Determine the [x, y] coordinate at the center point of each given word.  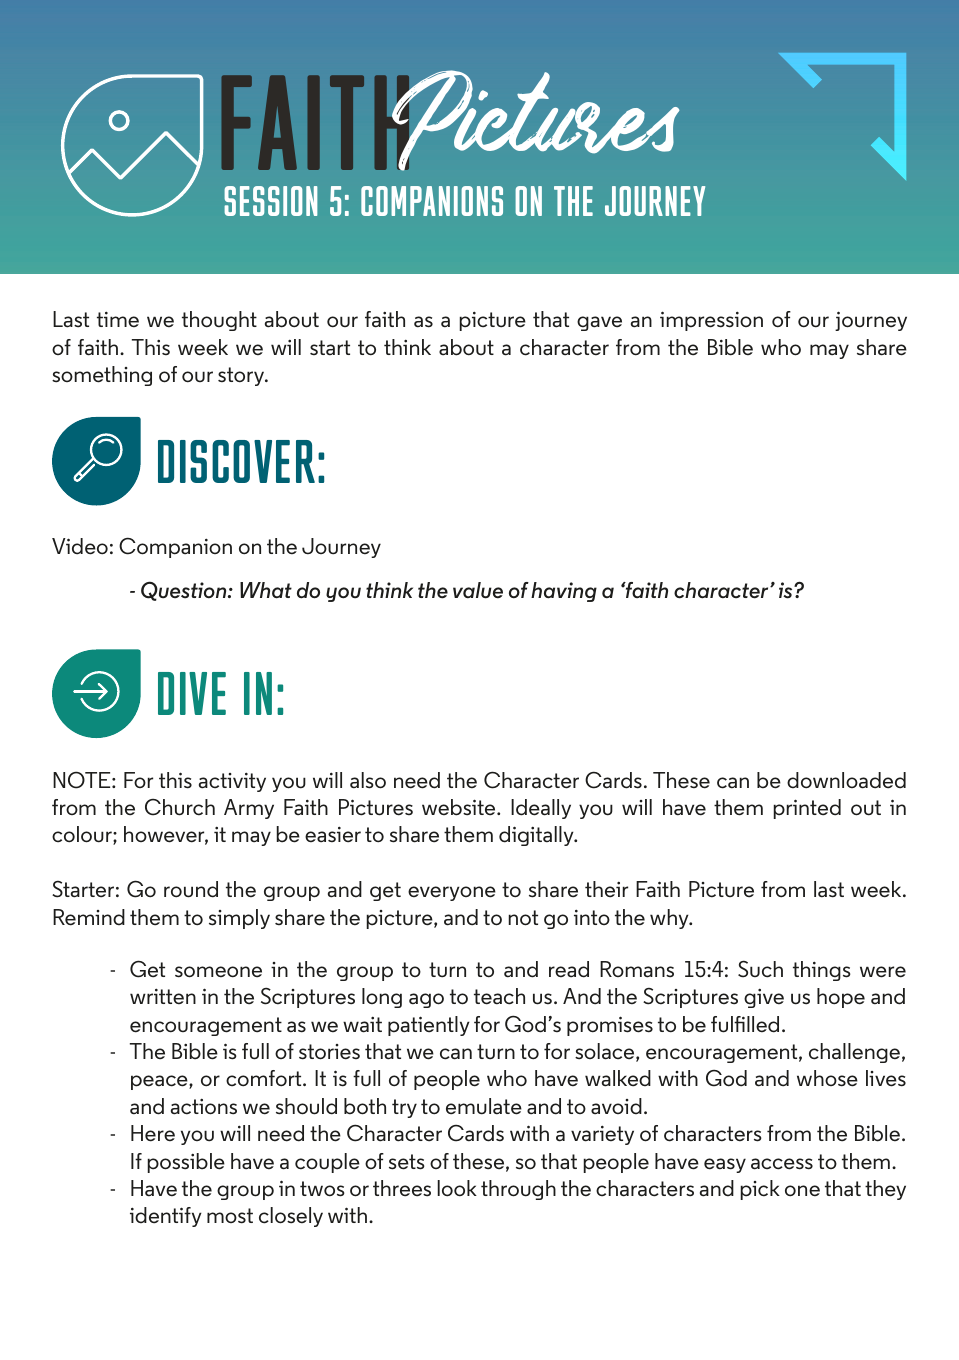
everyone [452, 893]
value [478, 590]
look [457, 1188]
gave [599, 323]
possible [186, 1163]
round [191, 889]
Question [185, 591]
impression [711, 321]
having [564, 592]
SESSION [270, 201]
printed [807, 809]
